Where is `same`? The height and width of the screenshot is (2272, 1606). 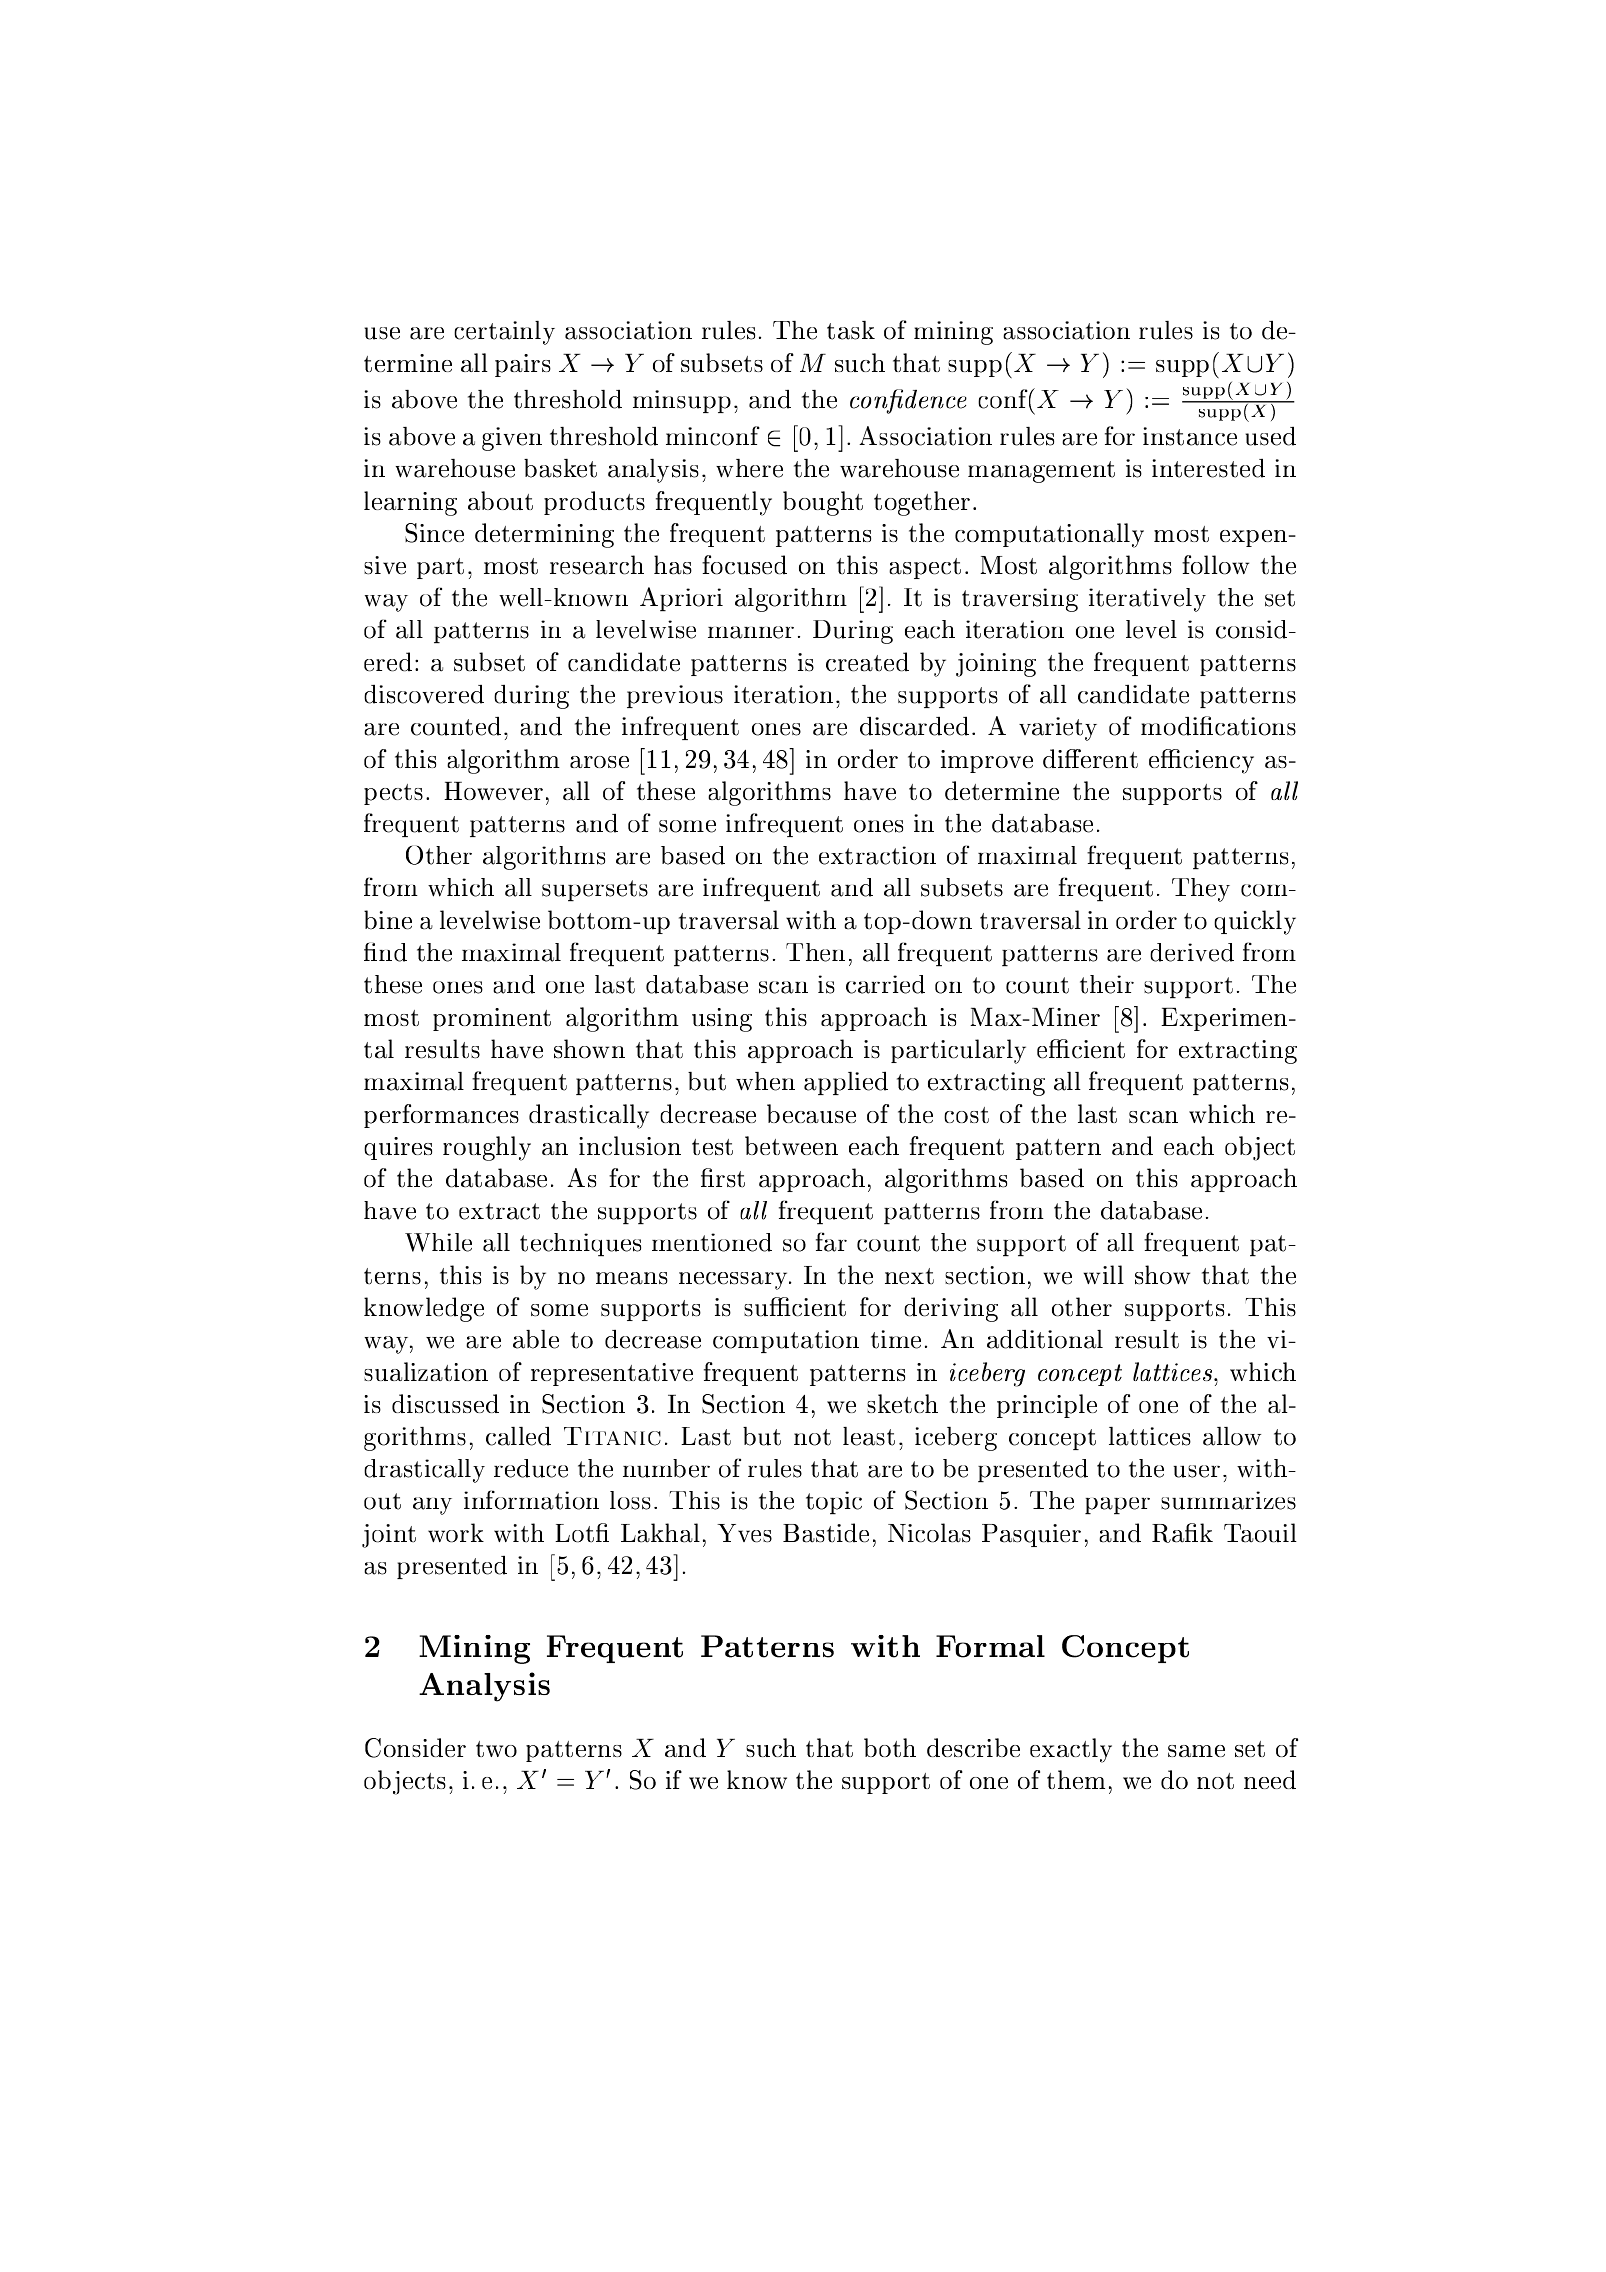 same is located at coordinates (1196, 1751).
